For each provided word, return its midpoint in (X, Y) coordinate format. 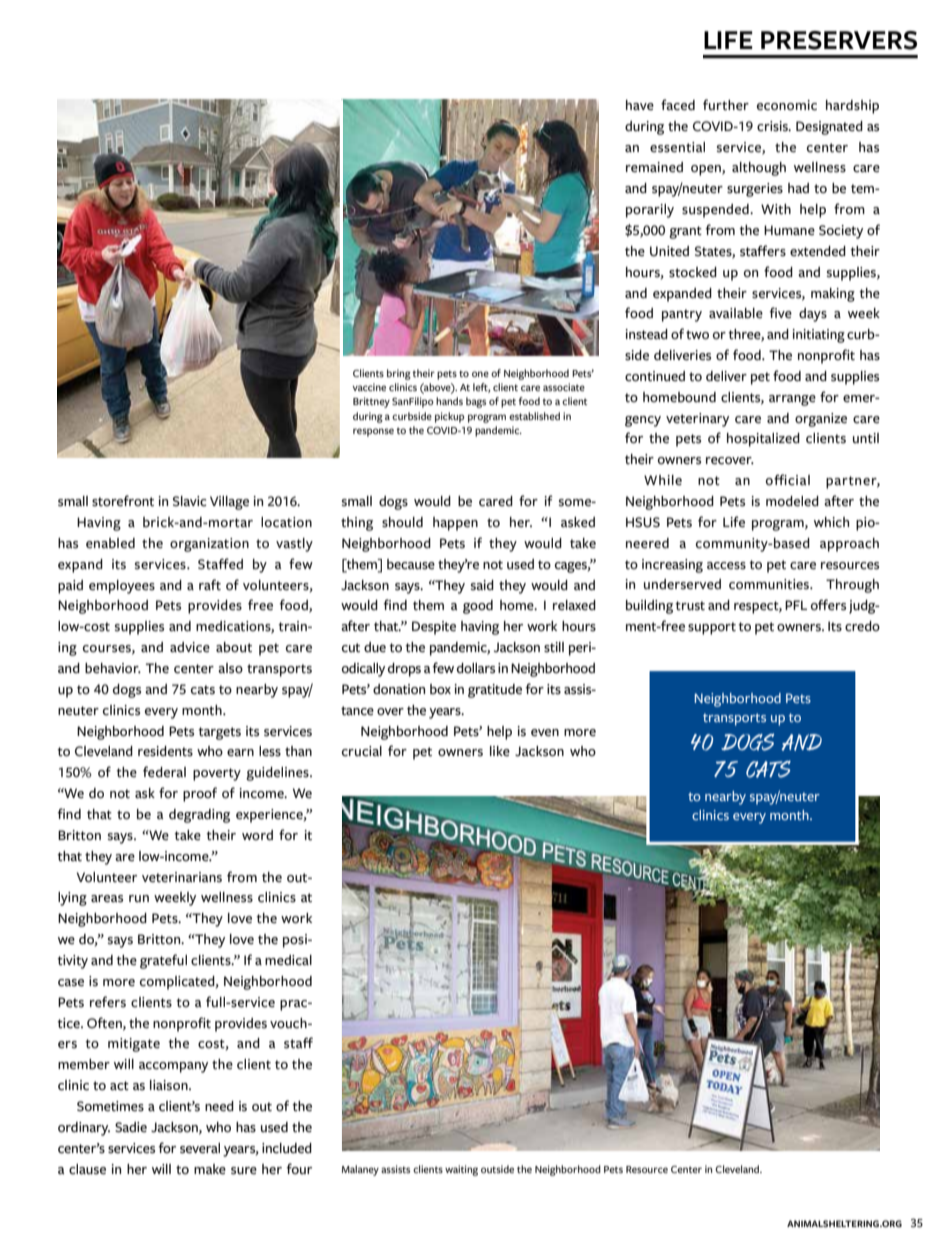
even (545, 733)
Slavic (190, 501)
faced (678, 105)
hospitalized (763, 440)
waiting (461, 1170)
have (640, 105)
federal (164, 772)
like (500, 751)
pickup (450, 417)
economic (787, 105)
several (200, 1148)
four (299, 1168)
